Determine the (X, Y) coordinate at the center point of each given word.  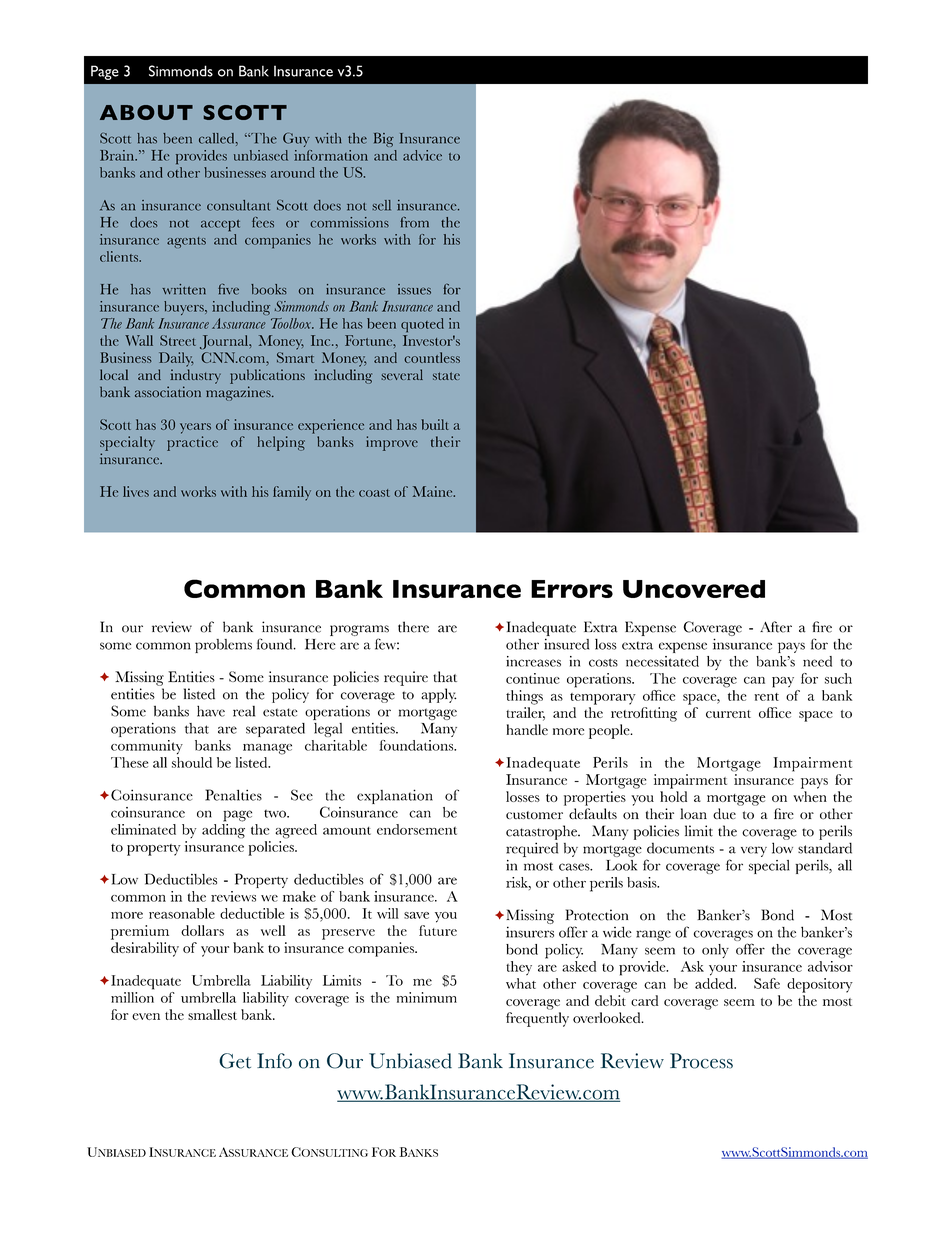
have (211, 711)
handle (527, 729)
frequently (537, 1019)
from (414, 222)
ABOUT (146, 112)
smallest (212, 1014)
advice (422, 155)
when (810, 796)
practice (192, 443)
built (435, 424)
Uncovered (694, 589)
